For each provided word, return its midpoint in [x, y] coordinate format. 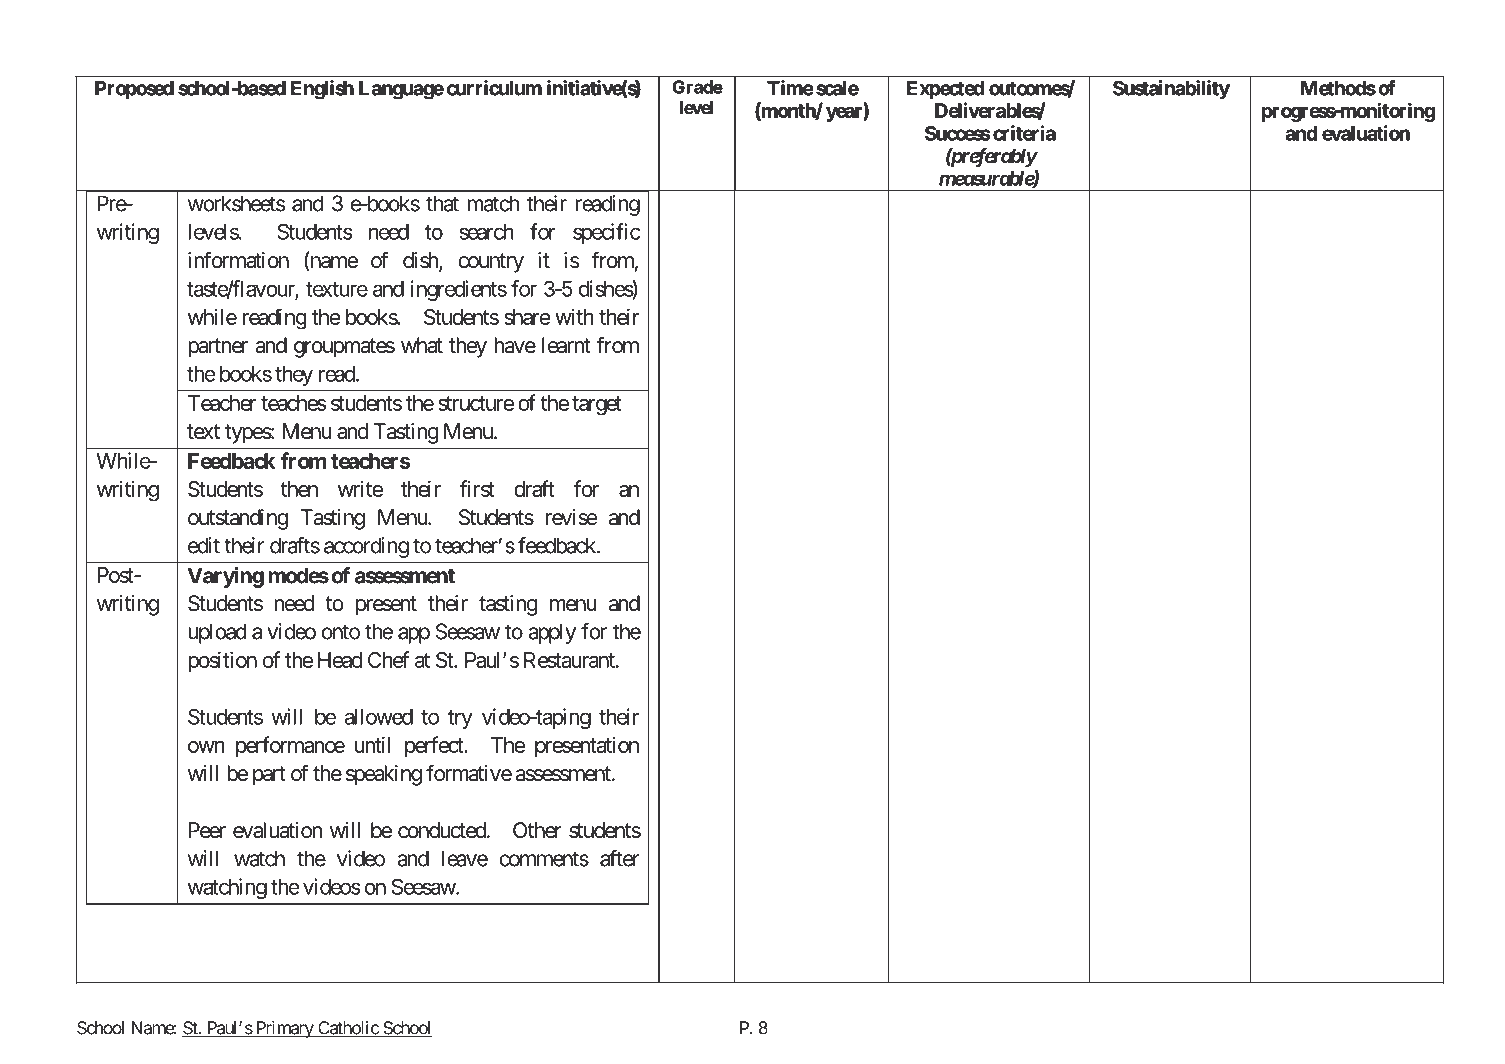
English [322, 90]
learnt [566, 345]
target [597, 406]
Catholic [348, 1029]
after [619, 858]
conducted [442, 830]
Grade [698, 87]
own [206, 747]
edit [204, 545]
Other [537, 830]
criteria [1024, 133]
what [422, 345]
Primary [284, 1029]
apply [552, 633]
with [574, 316]
